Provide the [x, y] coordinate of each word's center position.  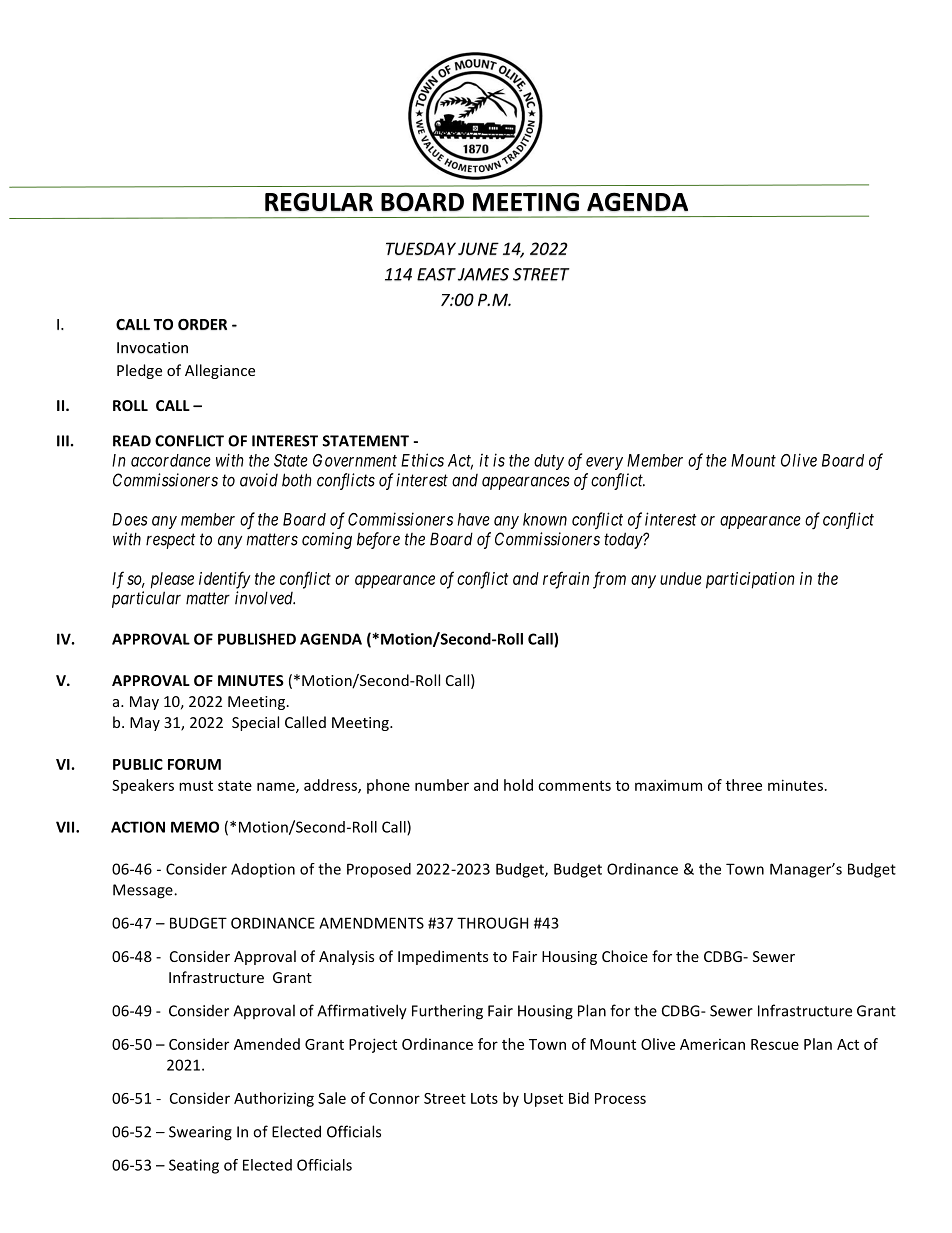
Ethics [422, 460]
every [604, 463]
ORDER [202, 324]
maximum [668, 785]
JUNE [478, 248]
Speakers [143, 786]
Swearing [200, 1133]
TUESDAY [421, 248]
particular [146, 599]
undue [681, 578]
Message [144, 891]
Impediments [443, 957]
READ [132, 441]
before [378, 540]
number [442, 785]
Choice [625, 956]
